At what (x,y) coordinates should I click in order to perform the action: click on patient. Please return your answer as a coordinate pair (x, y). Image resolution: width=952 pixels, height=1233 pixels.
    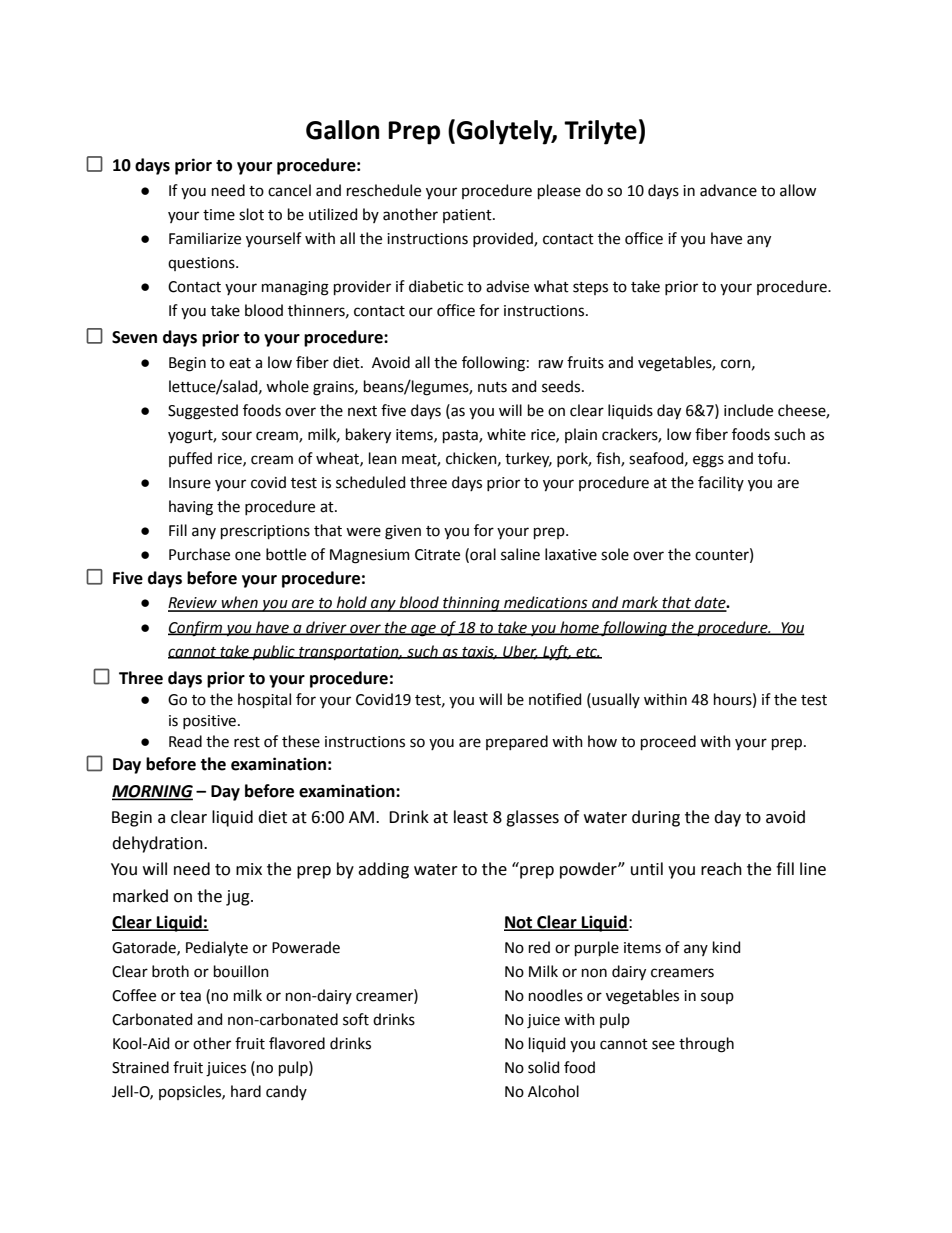
    Looking at the image, I should click on (468, 216).
